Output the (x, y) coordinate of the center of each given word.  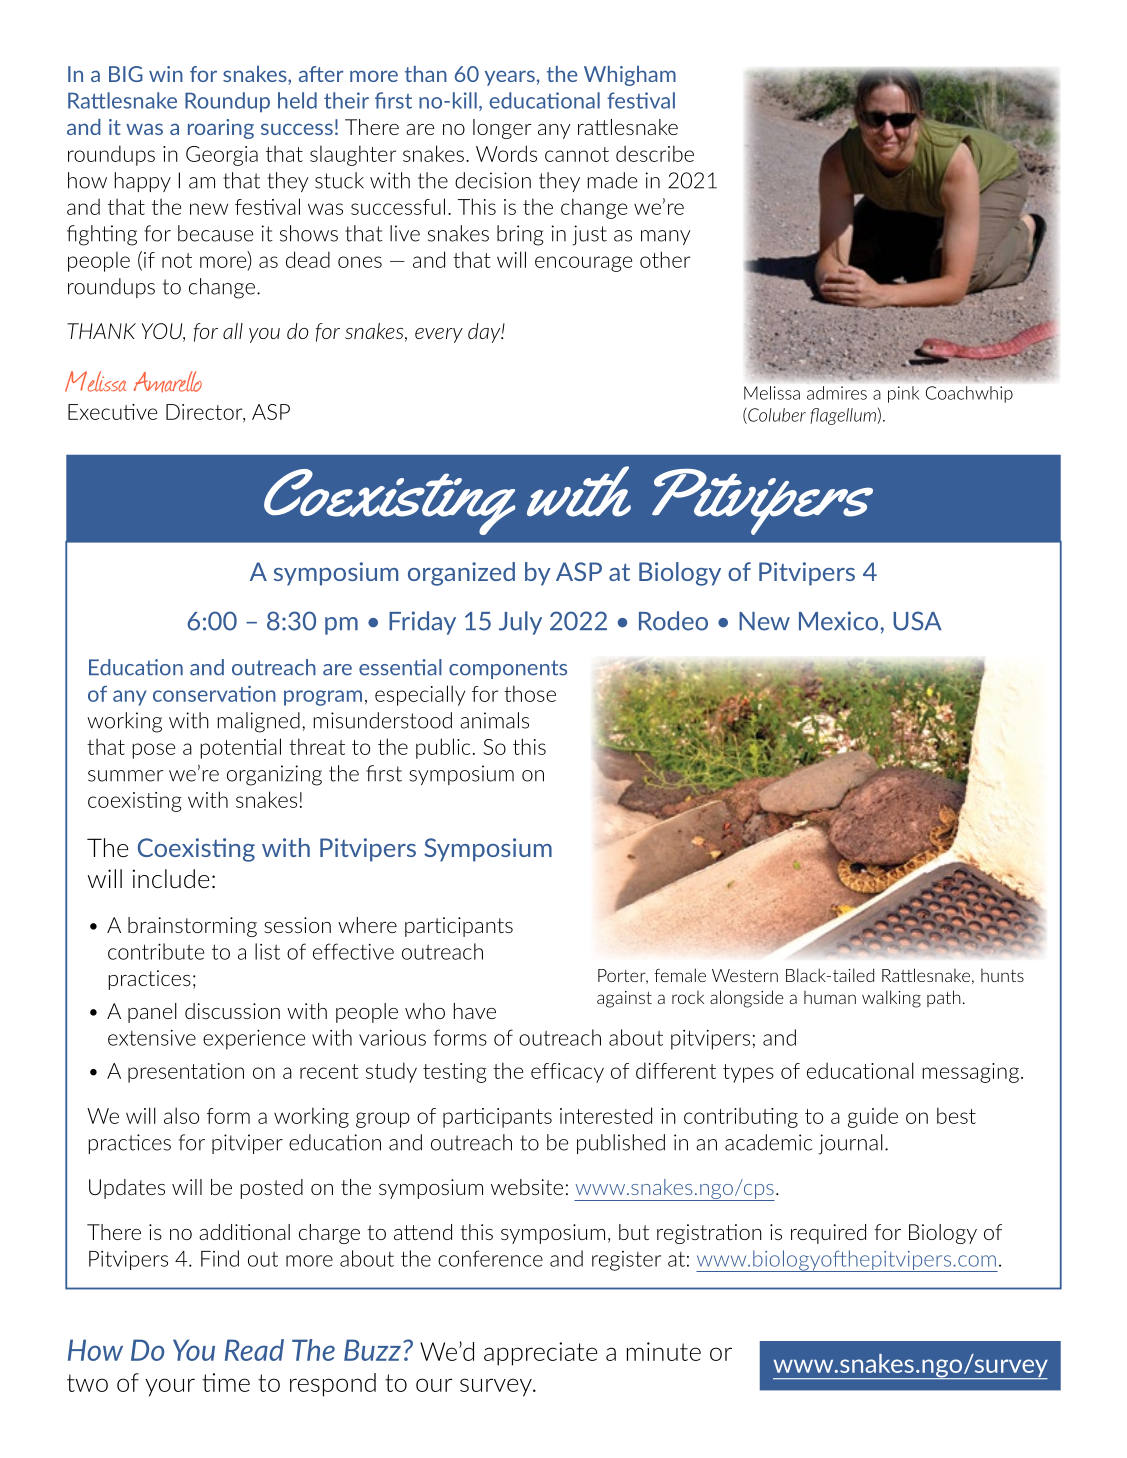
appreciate (540, 1354)
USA (917, 621)
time (226, 1382)
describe (655, 153)
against (624, 999)
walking (891, 999)
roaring (221, 129)
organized (461, 574)
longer (502, 129)
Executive (112, 412)
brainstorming (192, 927)
